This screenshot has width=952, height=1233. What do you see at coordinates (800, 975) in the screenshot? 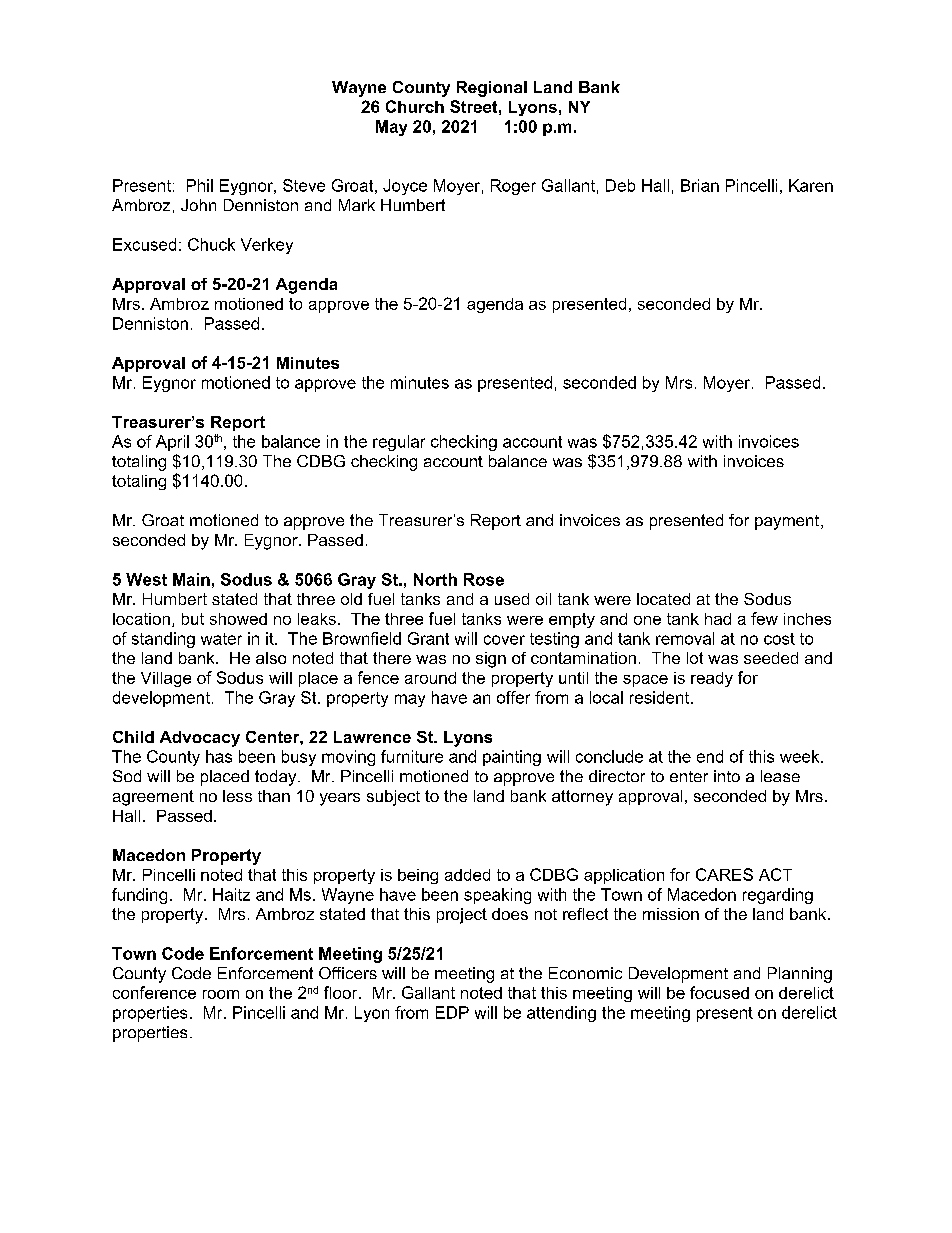
I see `Planning` at bounding box center [800, 975].
